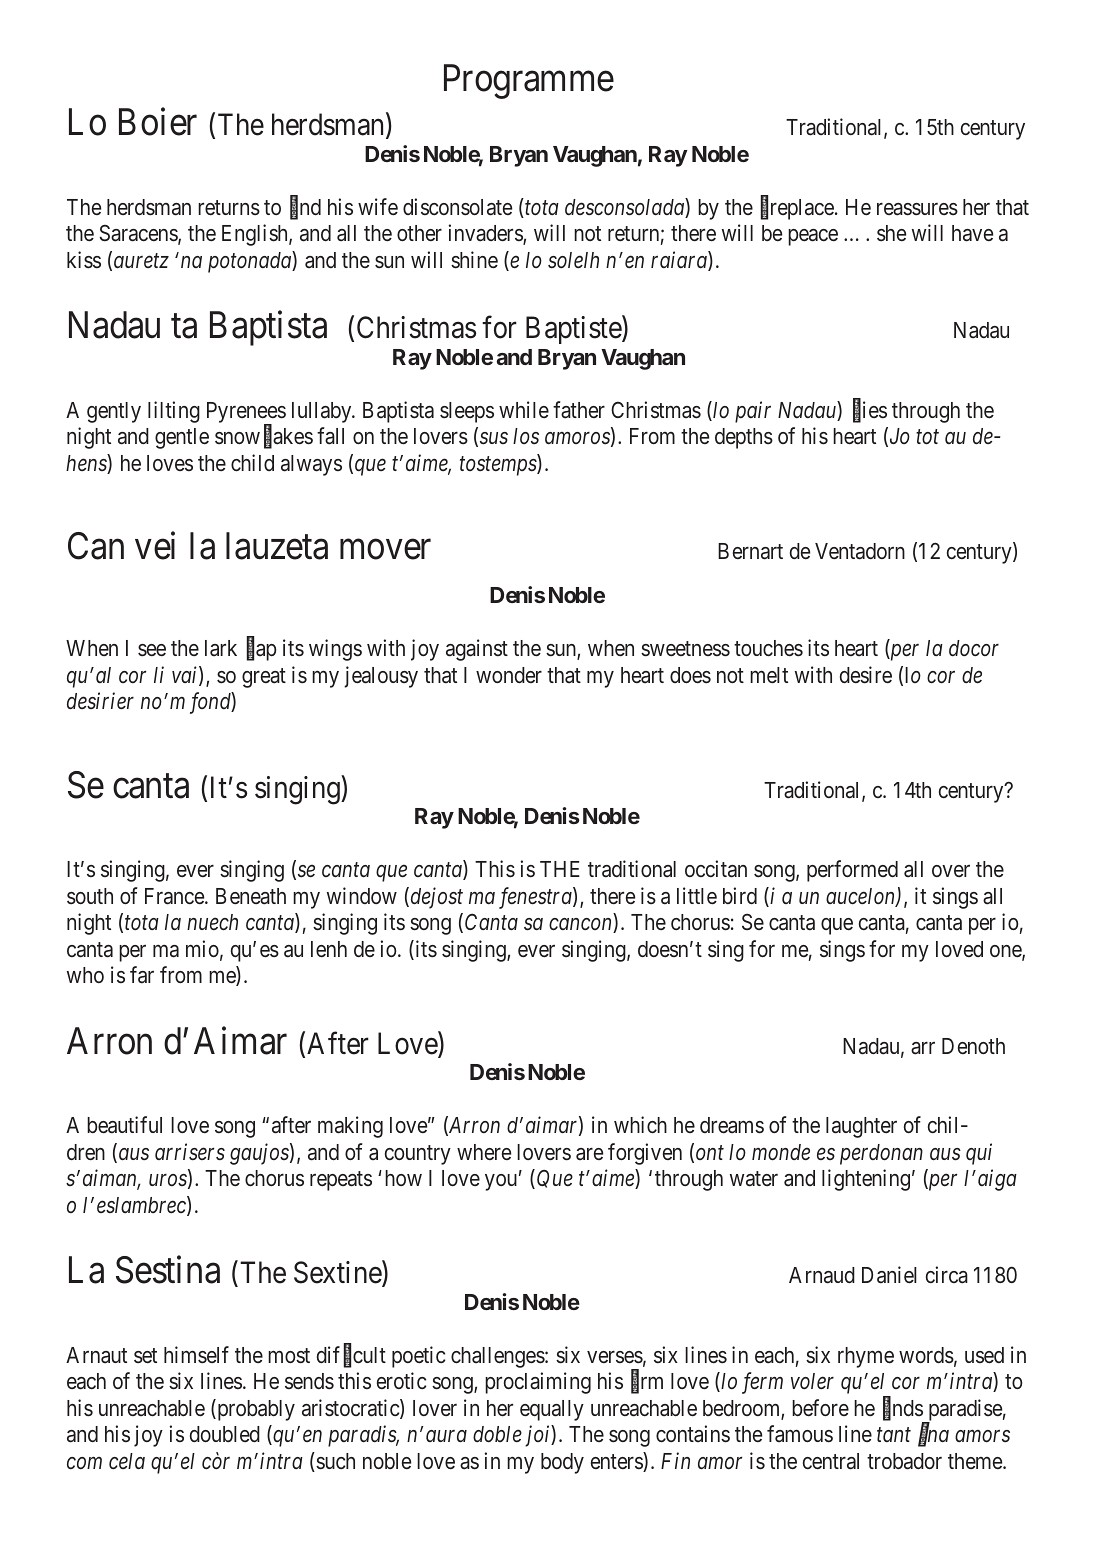 The width and height of the image is (1095, 1549). I want to click on desire, so click(866, 675).
